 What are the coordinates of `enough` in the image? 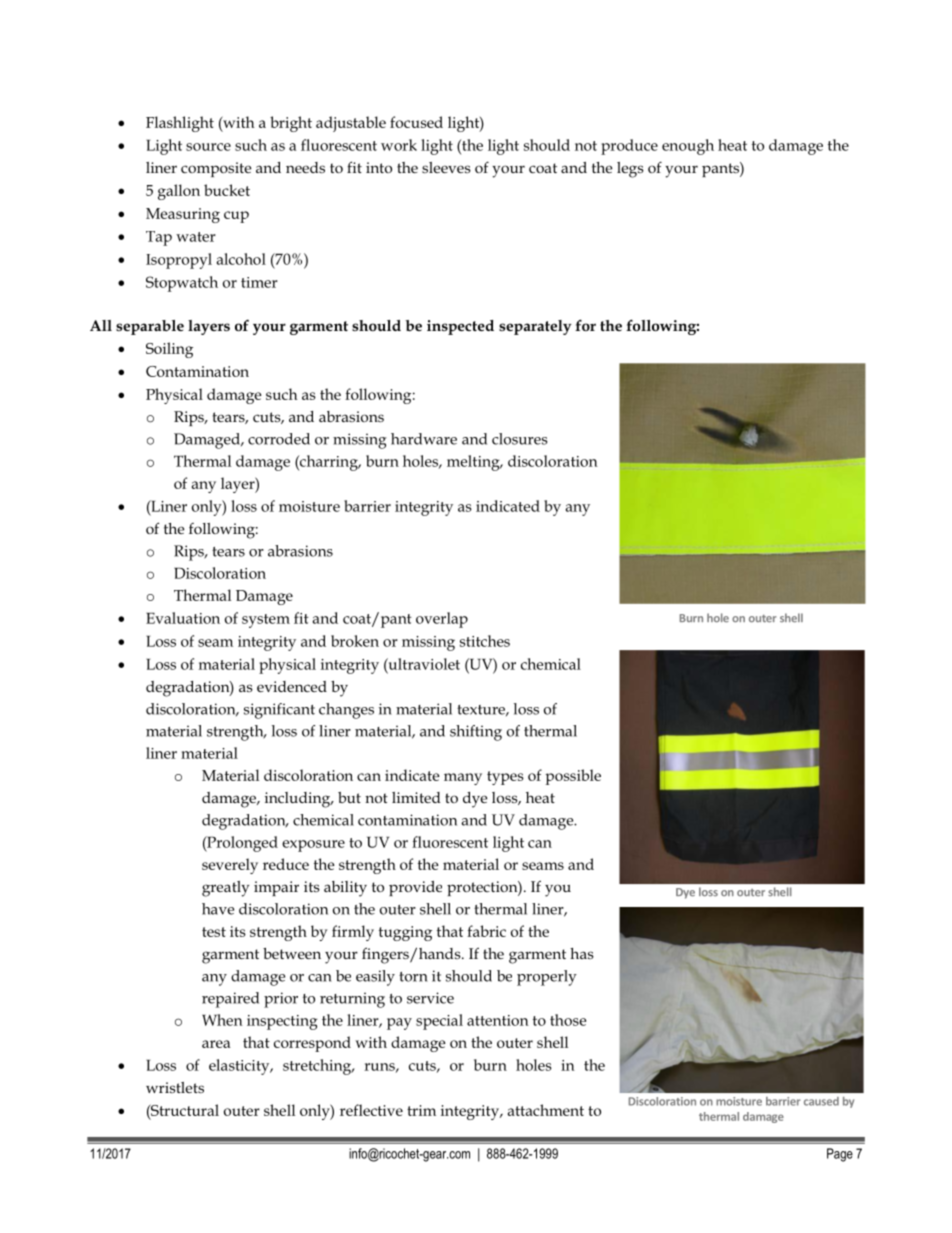 It's located at (688, 147).
